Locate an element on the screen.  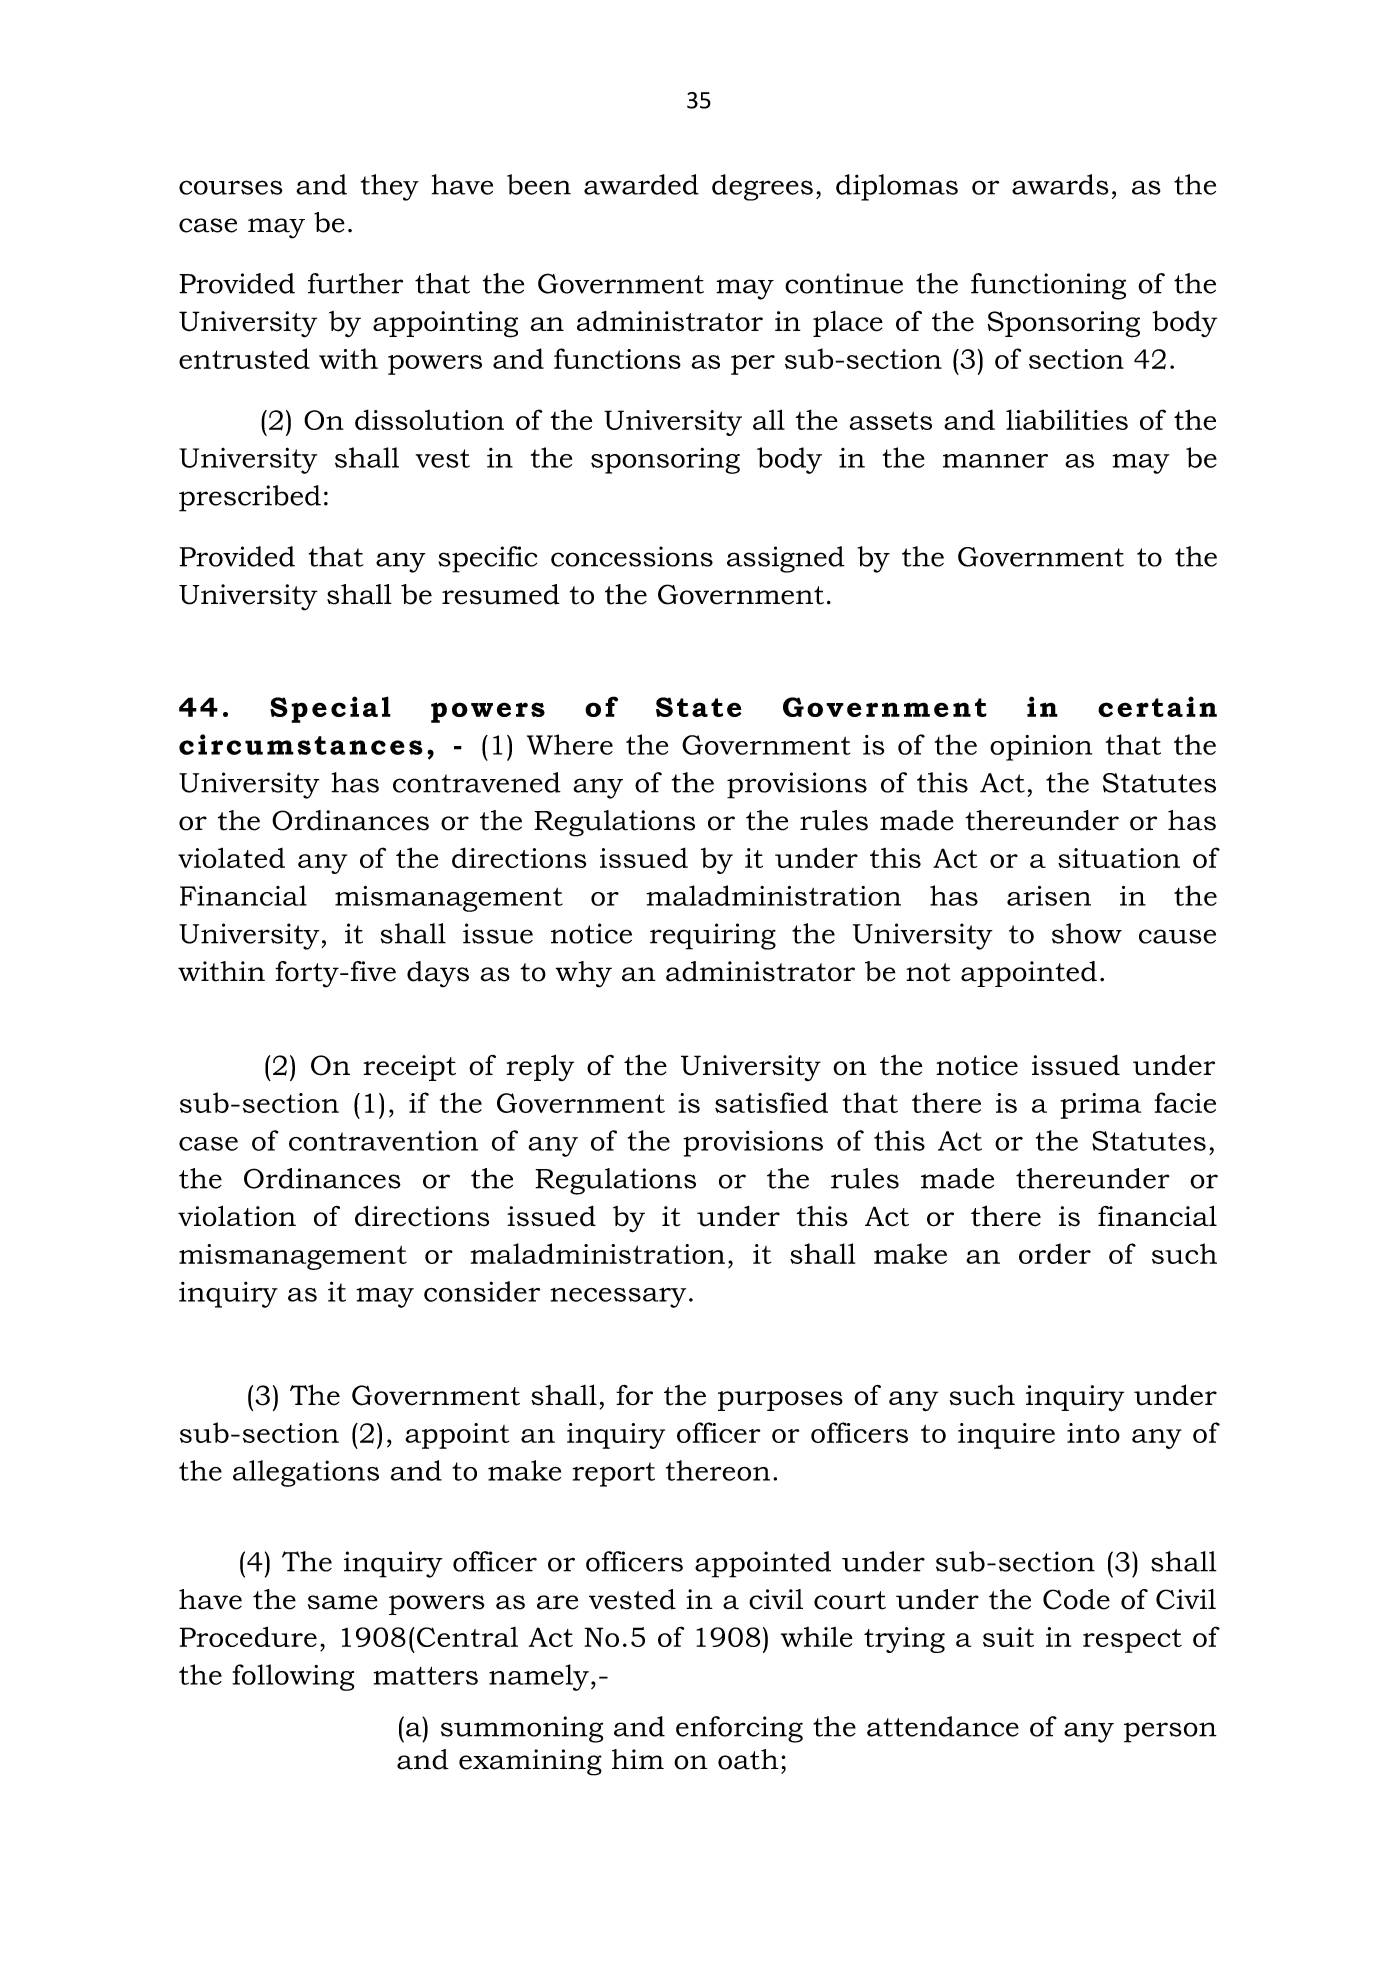
prescribed is located at coordinates (250, 498).
